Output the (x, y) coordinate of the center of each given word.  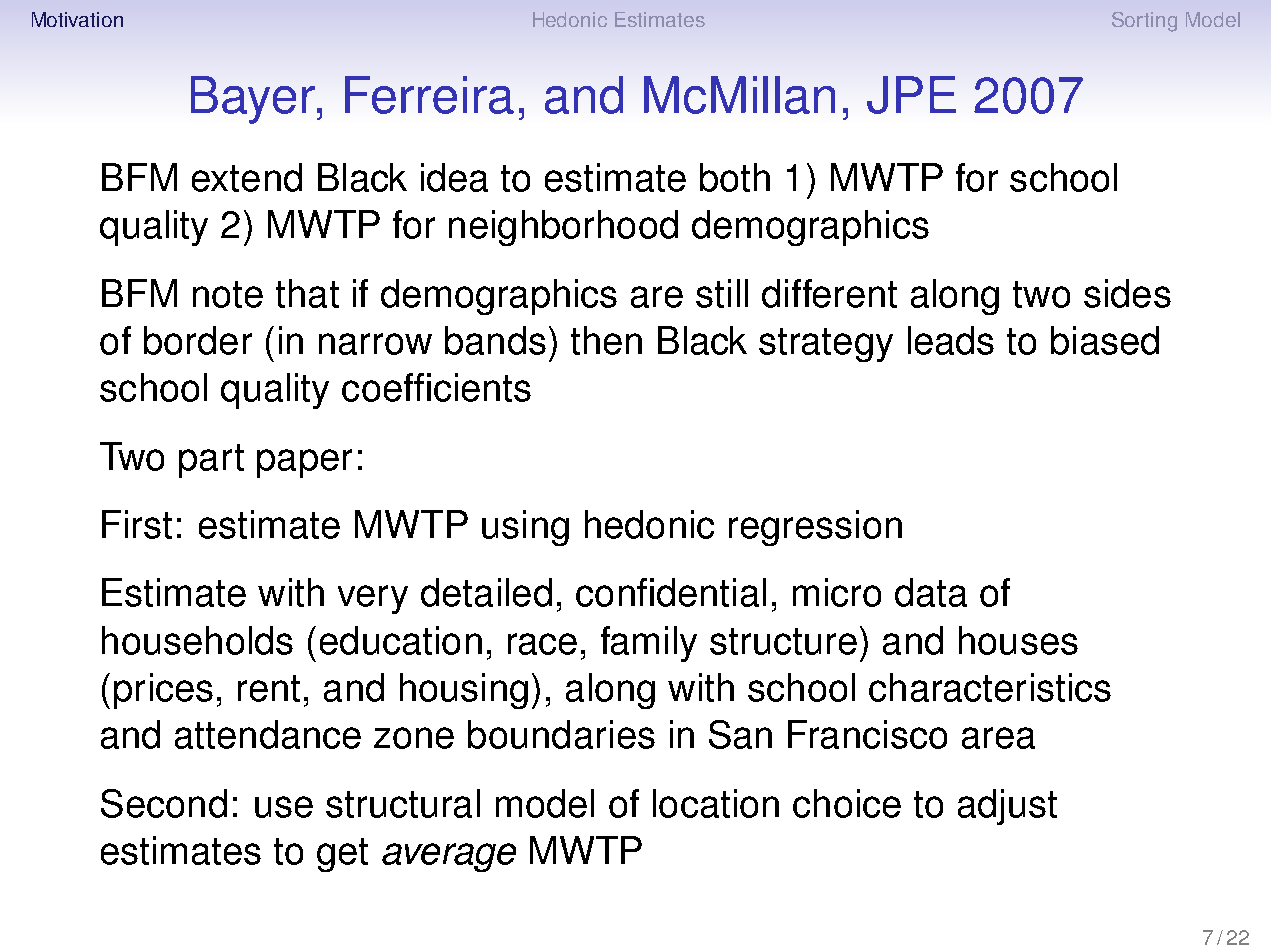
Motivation (77, 19)
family (649, 644)
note (228, 294)
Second (164, 803)
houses (1018, 640)
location (716, 803)
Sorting (1144, 22)
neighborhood (563, 228)
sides (1127, 293)
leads (951, 340)
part (211, 461)
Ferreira (429, 95)
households (197, 640)
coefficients (436, 387)
